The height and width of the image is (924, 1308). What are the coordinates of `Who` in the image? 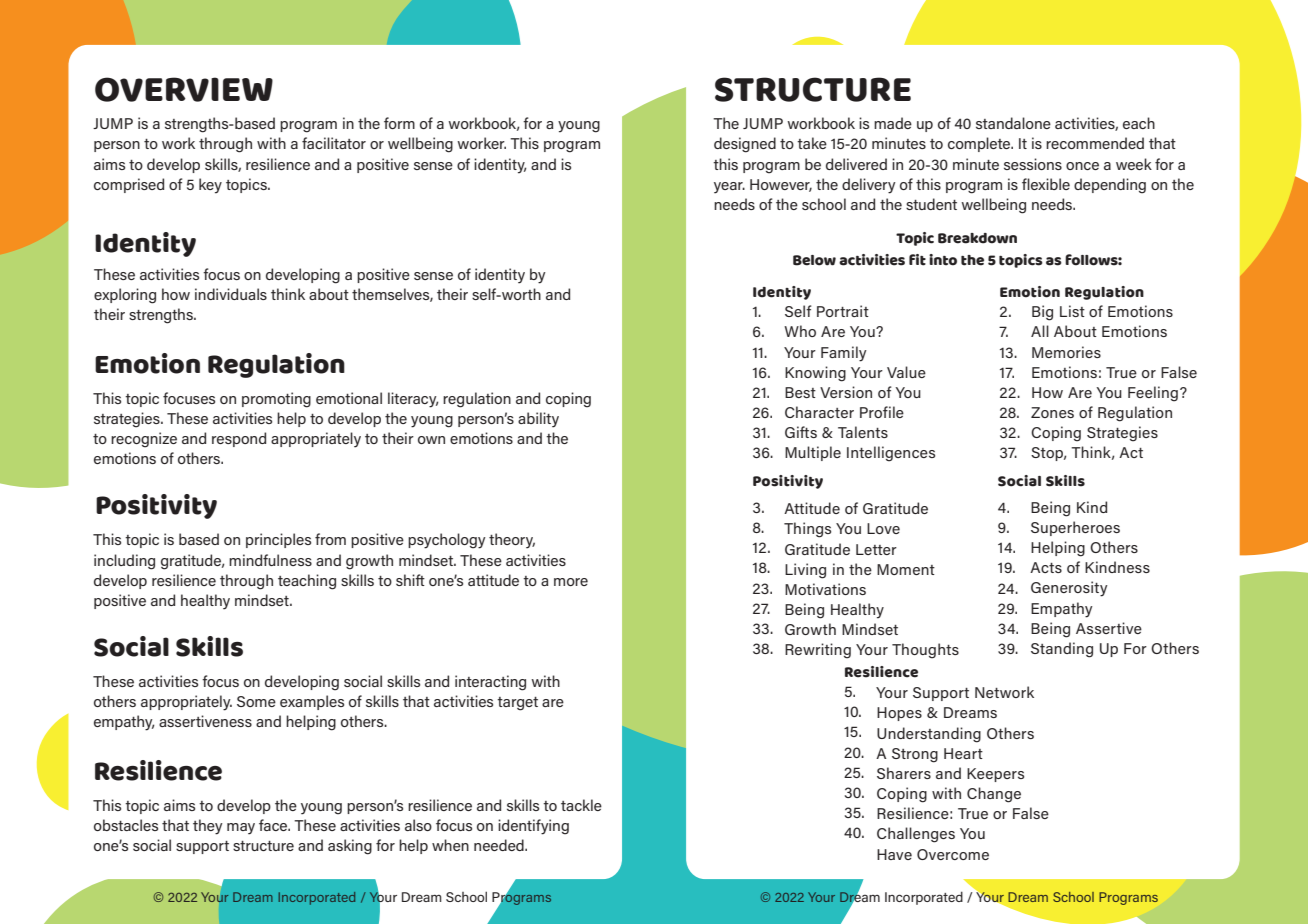 It's located at (800, 331).
